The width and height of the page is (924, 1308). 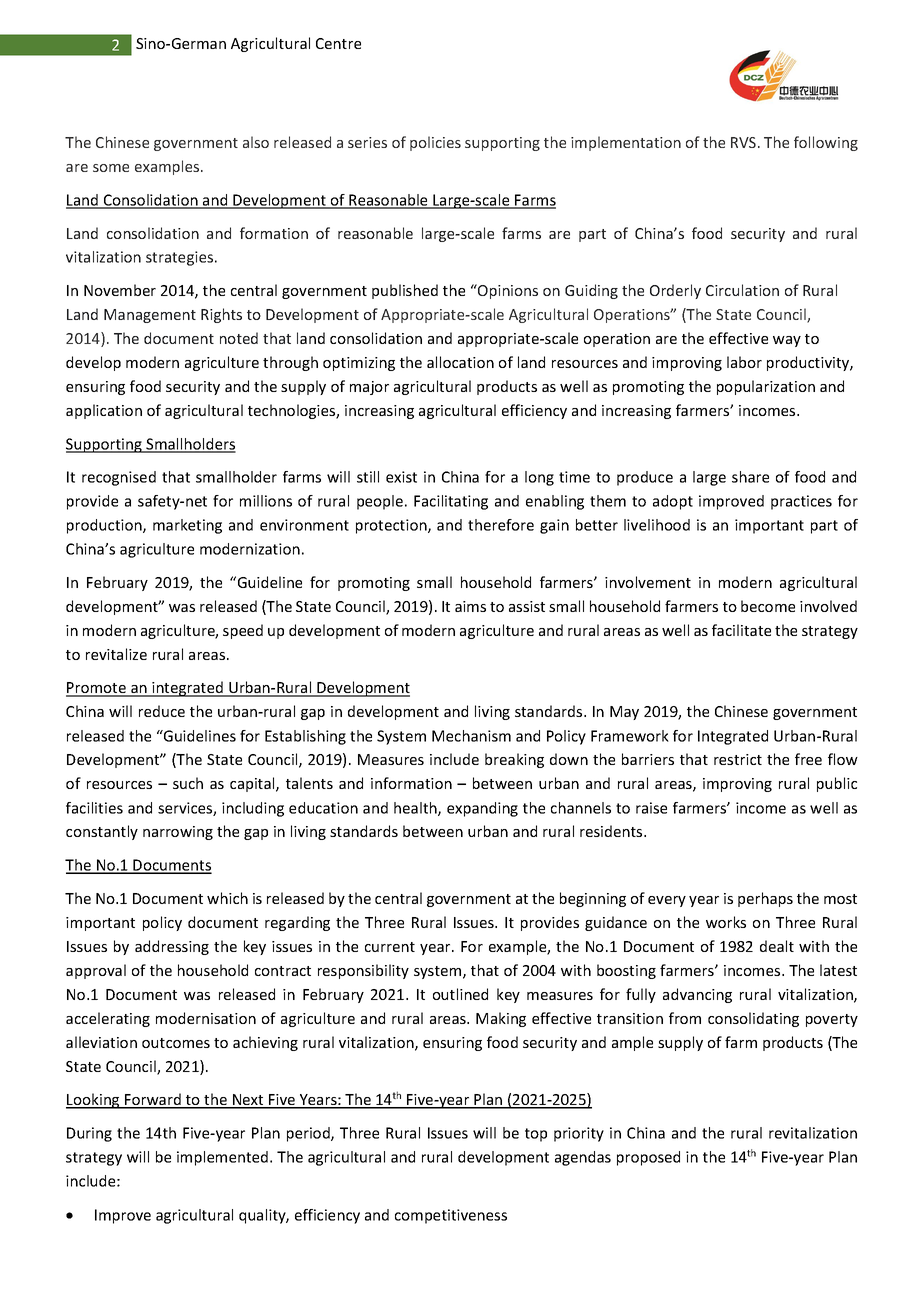 I want to click on speed, so click(x=243, y=631).
